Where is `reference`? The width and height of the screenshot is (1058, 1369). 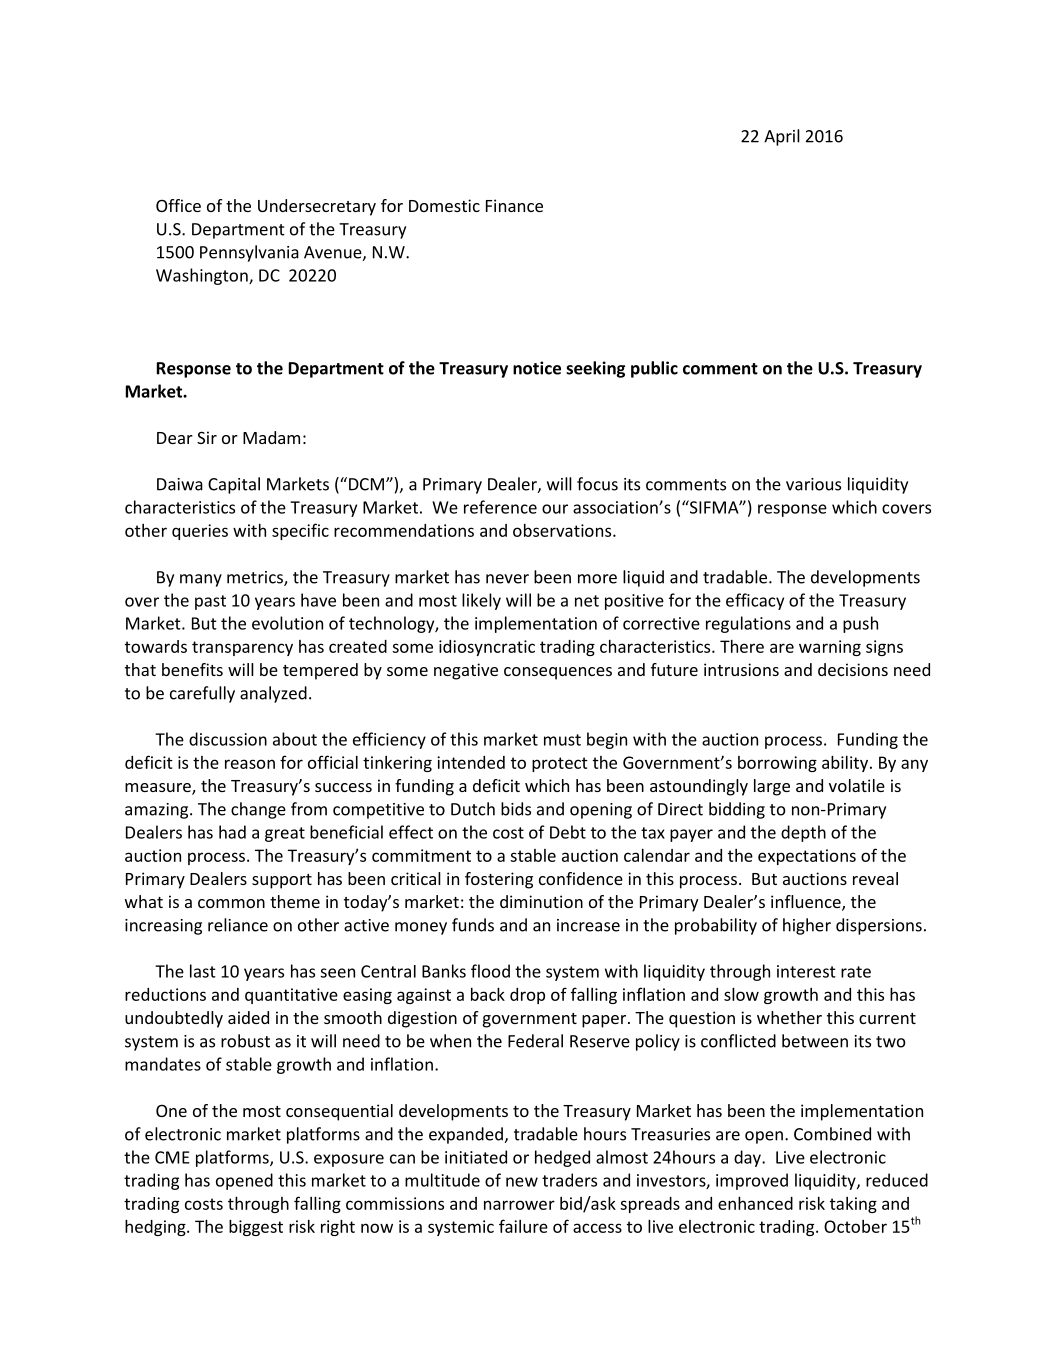 reference is located at coordinates (500, 507).
